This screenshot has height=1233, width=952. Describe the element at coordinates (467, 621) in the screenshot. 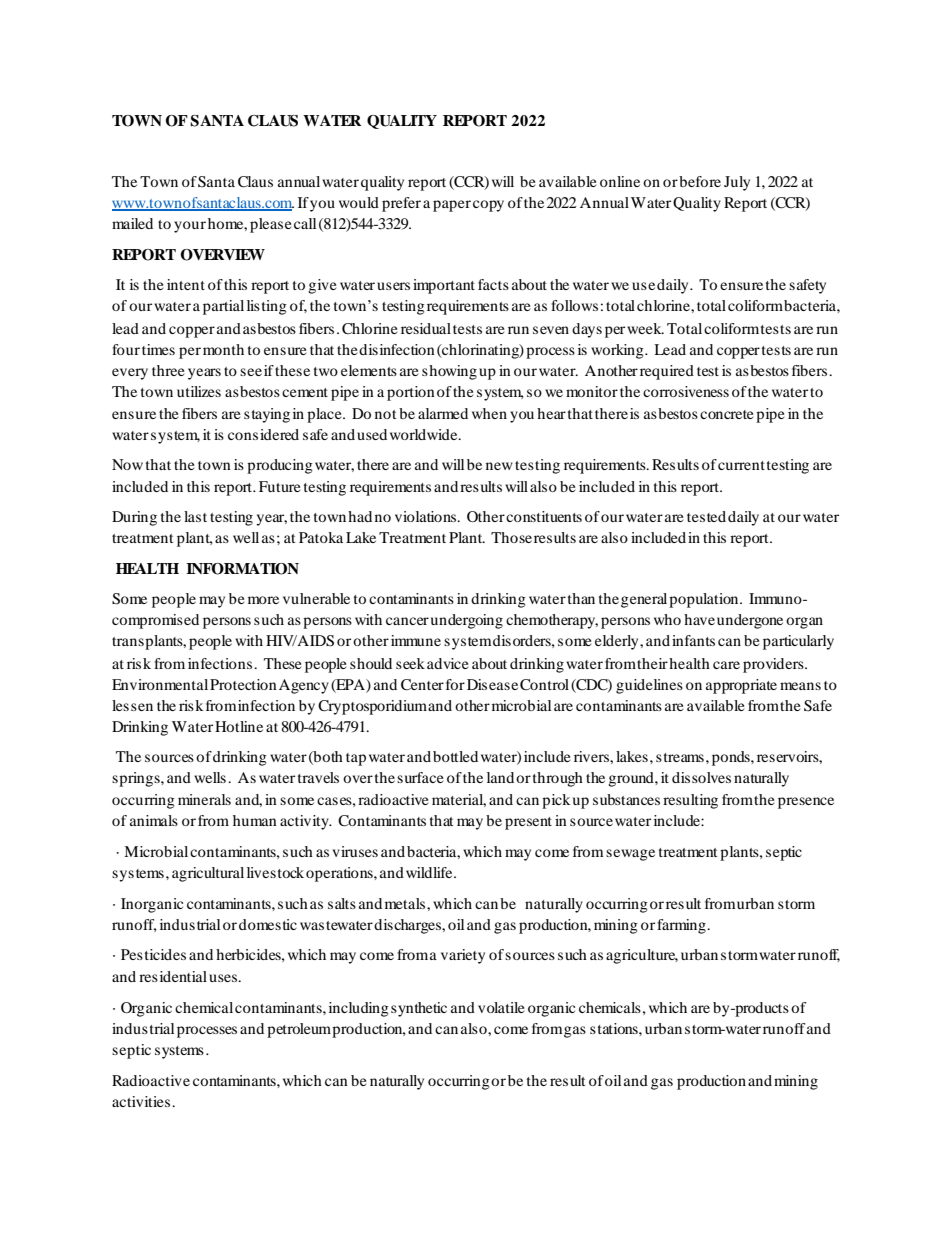

I see `undergoing` at that location.
